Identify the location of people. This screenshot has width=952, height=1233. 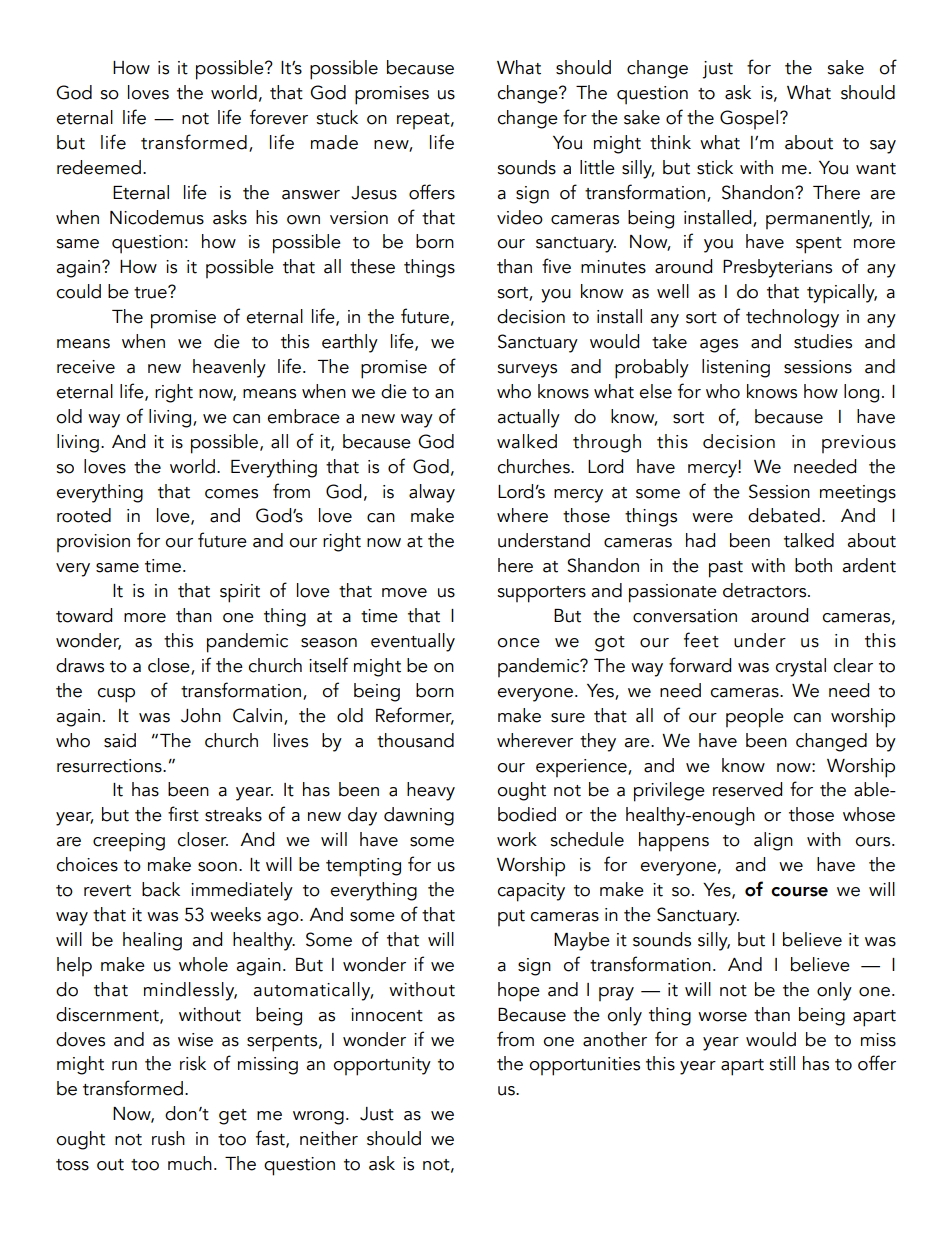
(755, 718).
